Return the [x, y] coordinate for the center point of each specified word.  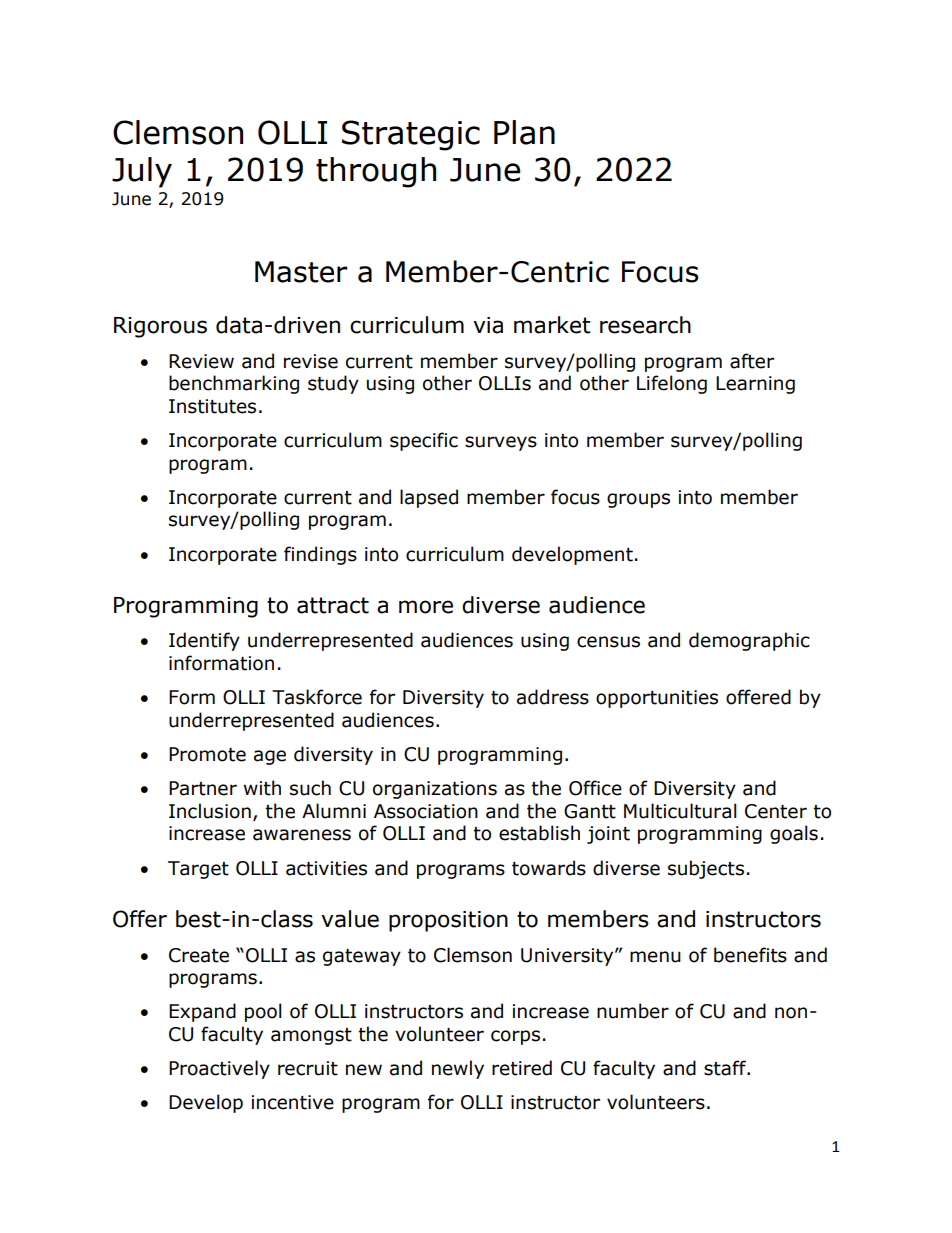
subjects [706, 869]
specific [424, 441]
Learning [755, 385]
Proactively [219, 1069]
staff [726, 1068]
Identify [204, 641]
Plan [524, 132]
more [426, 607]
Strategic [411, 135]
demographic [749, 641]
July [142, 172]
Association [426, 811]
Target [198, 870]
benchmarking [234, 384]
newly [458, 1069]
